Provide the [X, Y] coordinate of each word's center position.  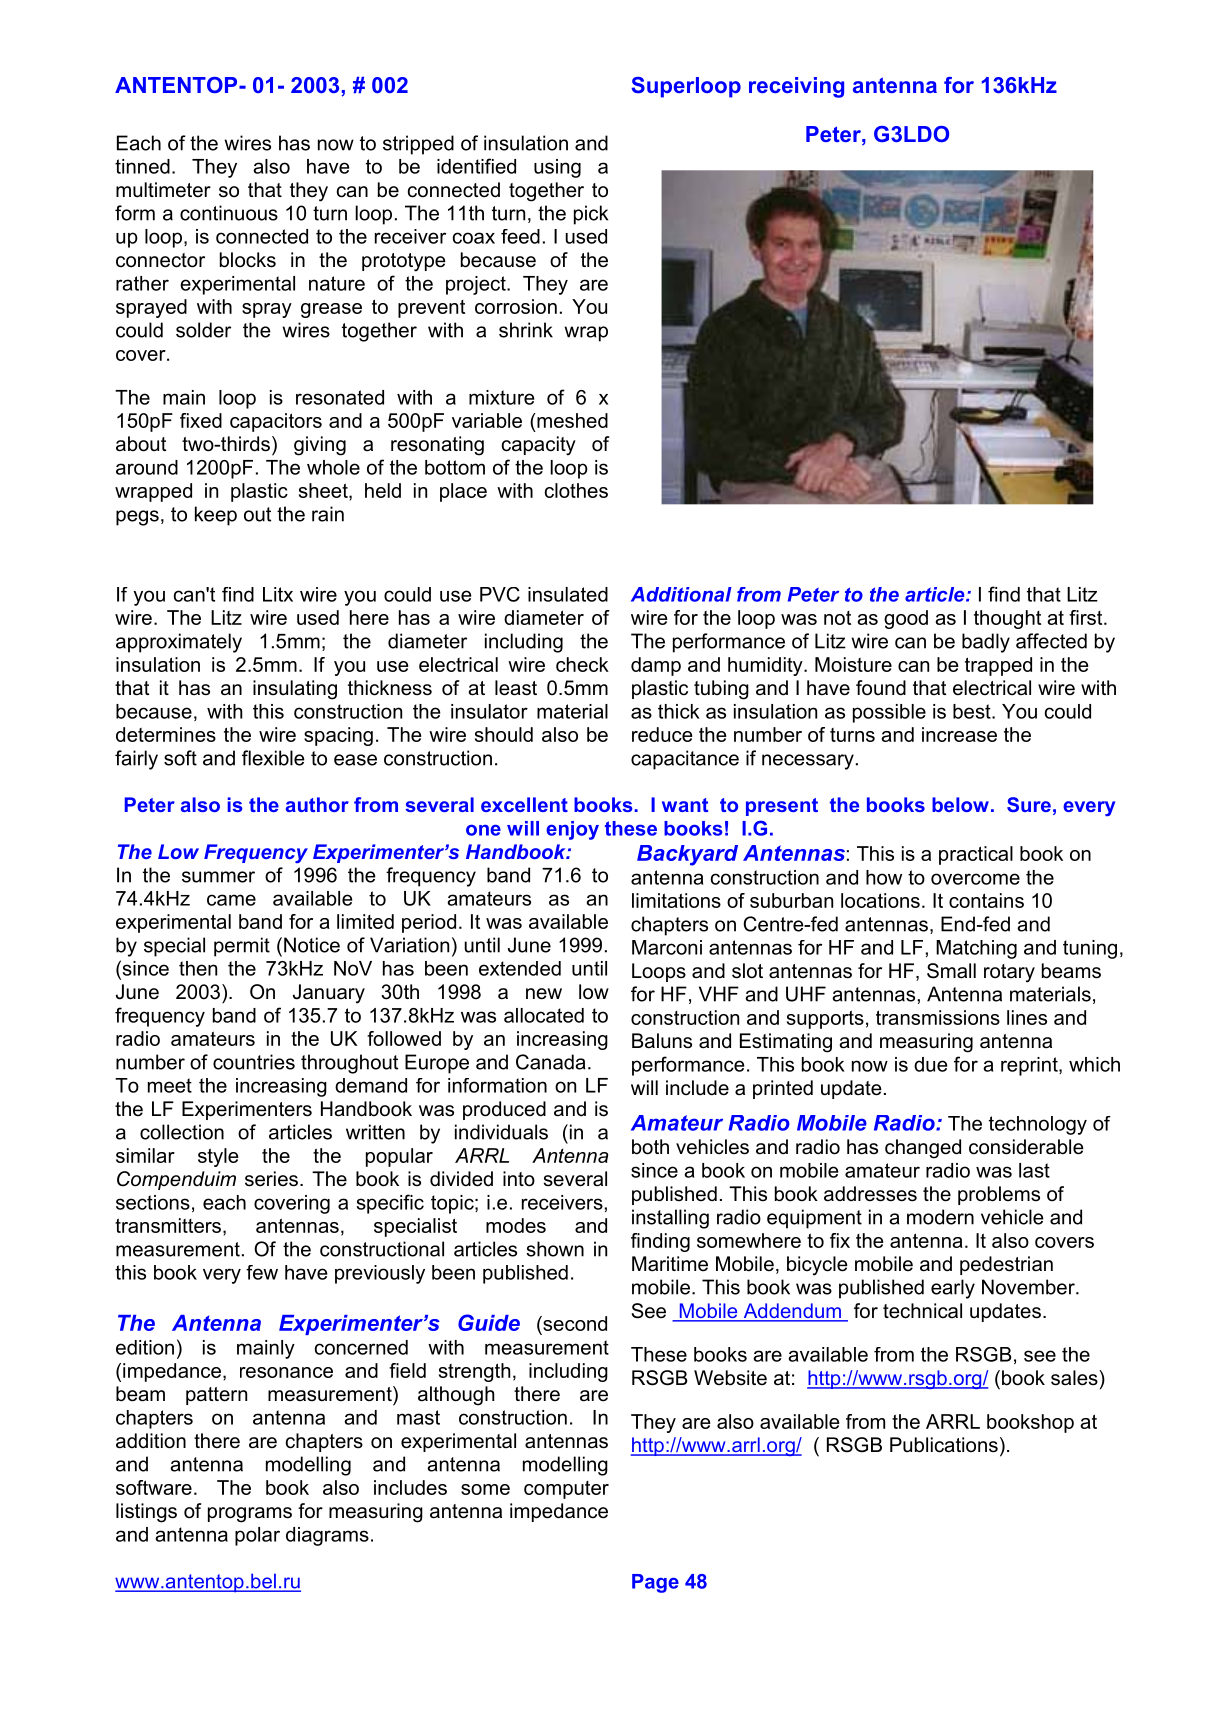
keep [216, 516]
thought [1007, 619]
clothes [576, 490]
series [271, 1179]
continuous [229, 213]
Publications [944, 1445]
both [650, 1147]
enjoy [572, 830]
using [557, 168]
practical [976, 855]
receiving [796, 87]
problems [999, 1195]
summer [218, 877]
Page [655, 1583]
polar [257, 1536]
